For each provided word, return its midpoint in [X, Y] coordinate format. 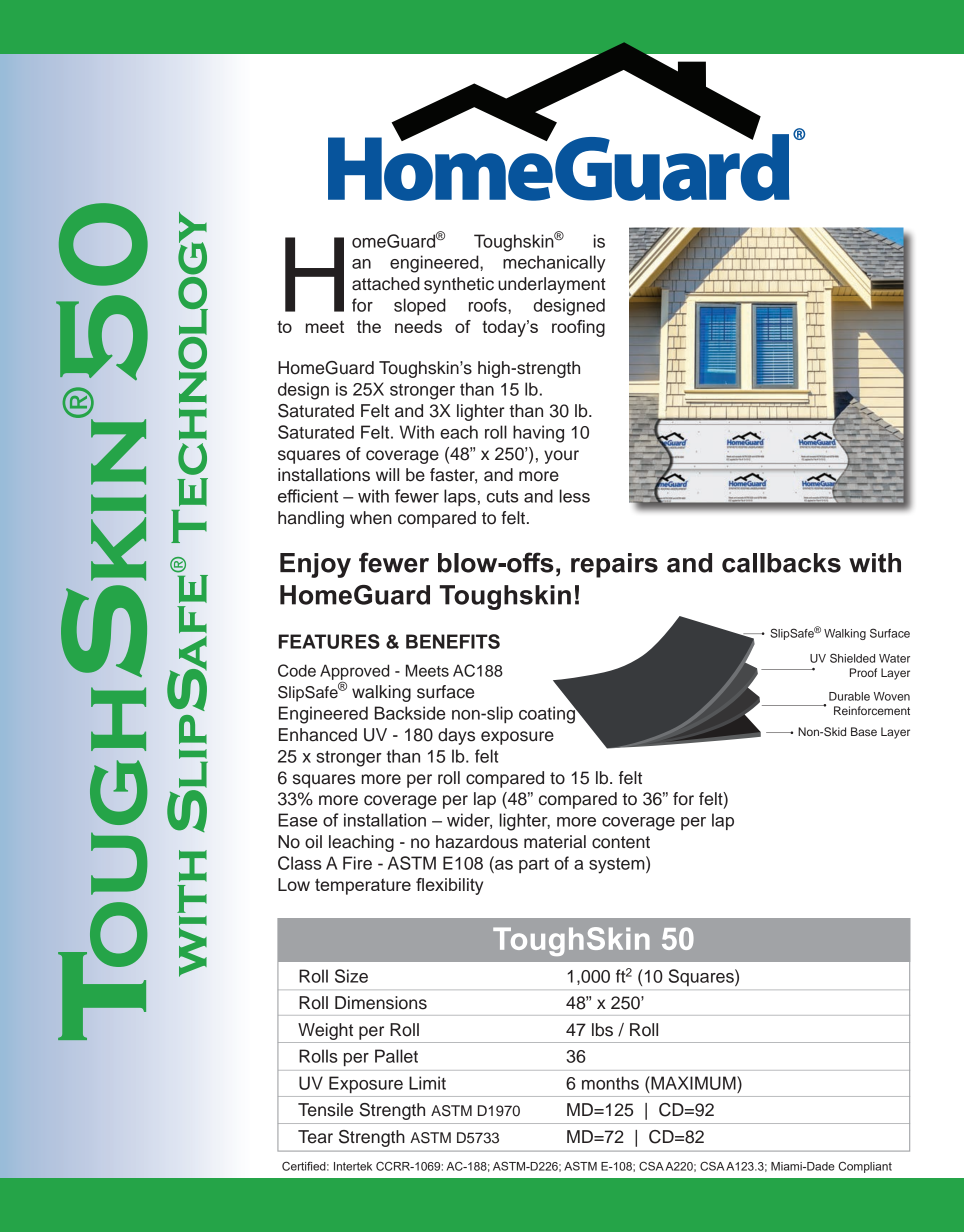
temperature [363, 886]
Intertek [353, 1166]
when [371, 518]
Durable [849, 696]
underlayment [552, 285]
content [621, 842]
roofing [578, 328]
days [456, 736]
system [618, 865]
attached [386, 284]
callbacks [781, 563]
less [575, 496]
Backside [410, 713]
